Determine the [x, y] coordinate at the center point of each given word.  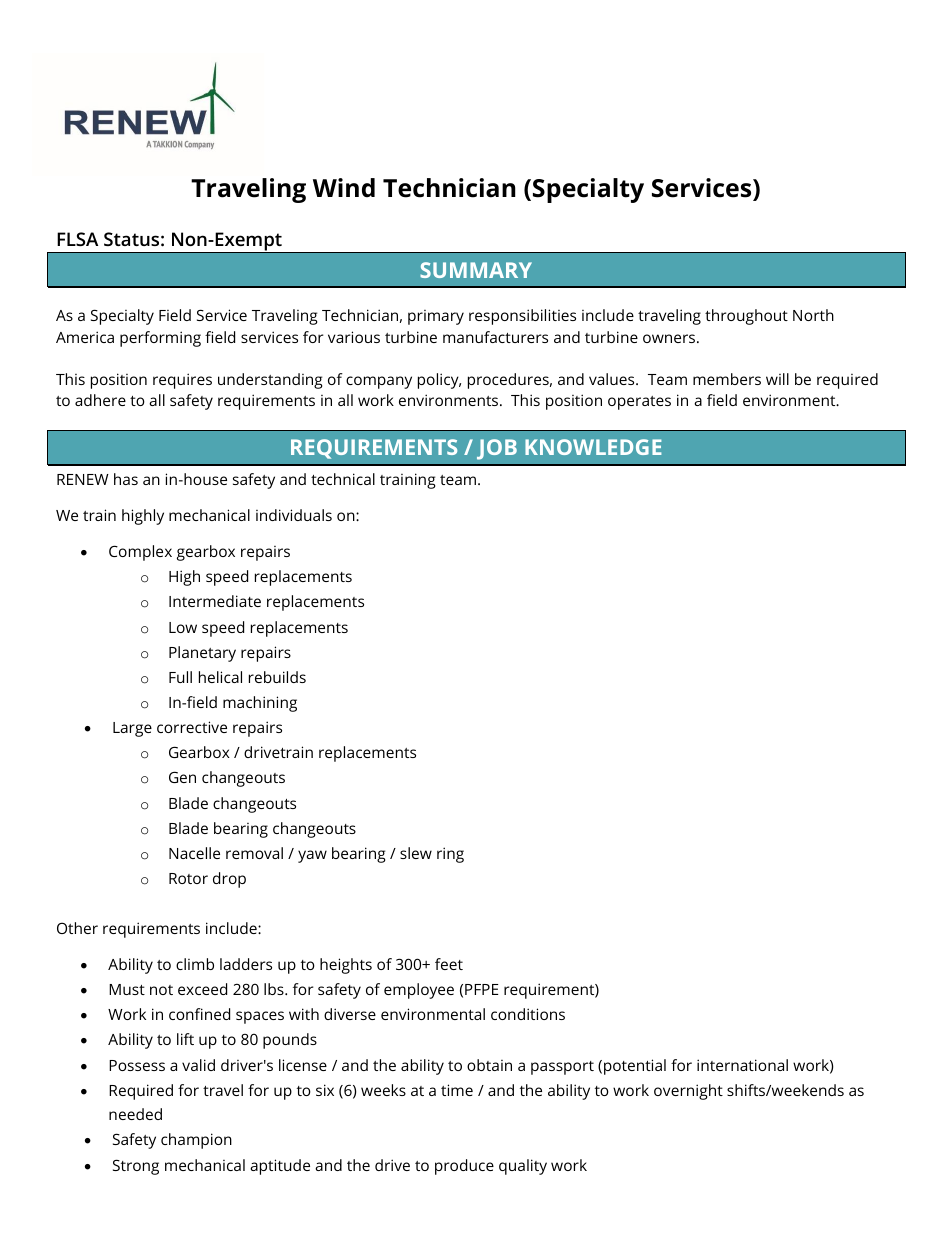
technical [343, 479]
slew [416, 853]
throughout [746, 317]
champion [196, 1141]
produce [464, 1167]
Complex [140, 553]
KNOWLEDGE [593, 447]
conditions [528, 1014]
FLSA [77, 239]
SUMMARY [476, 270]
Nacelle [194, 853]
